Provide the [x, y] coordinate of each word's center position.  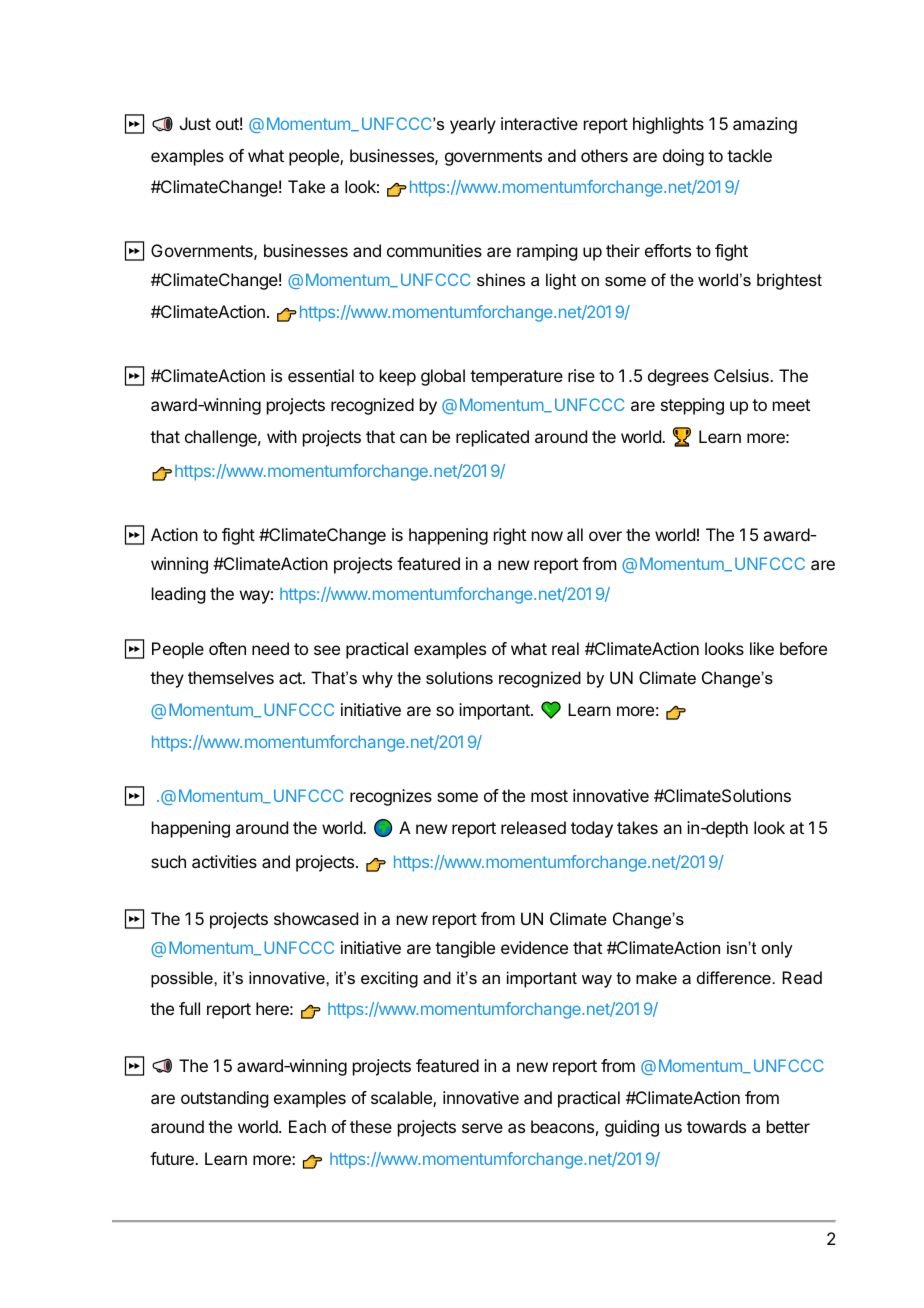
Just [195, 123]
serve [482, 1128]
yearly [473, 125]
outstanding [224, 1099]
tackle [749, 155]
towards [716, 1126]
